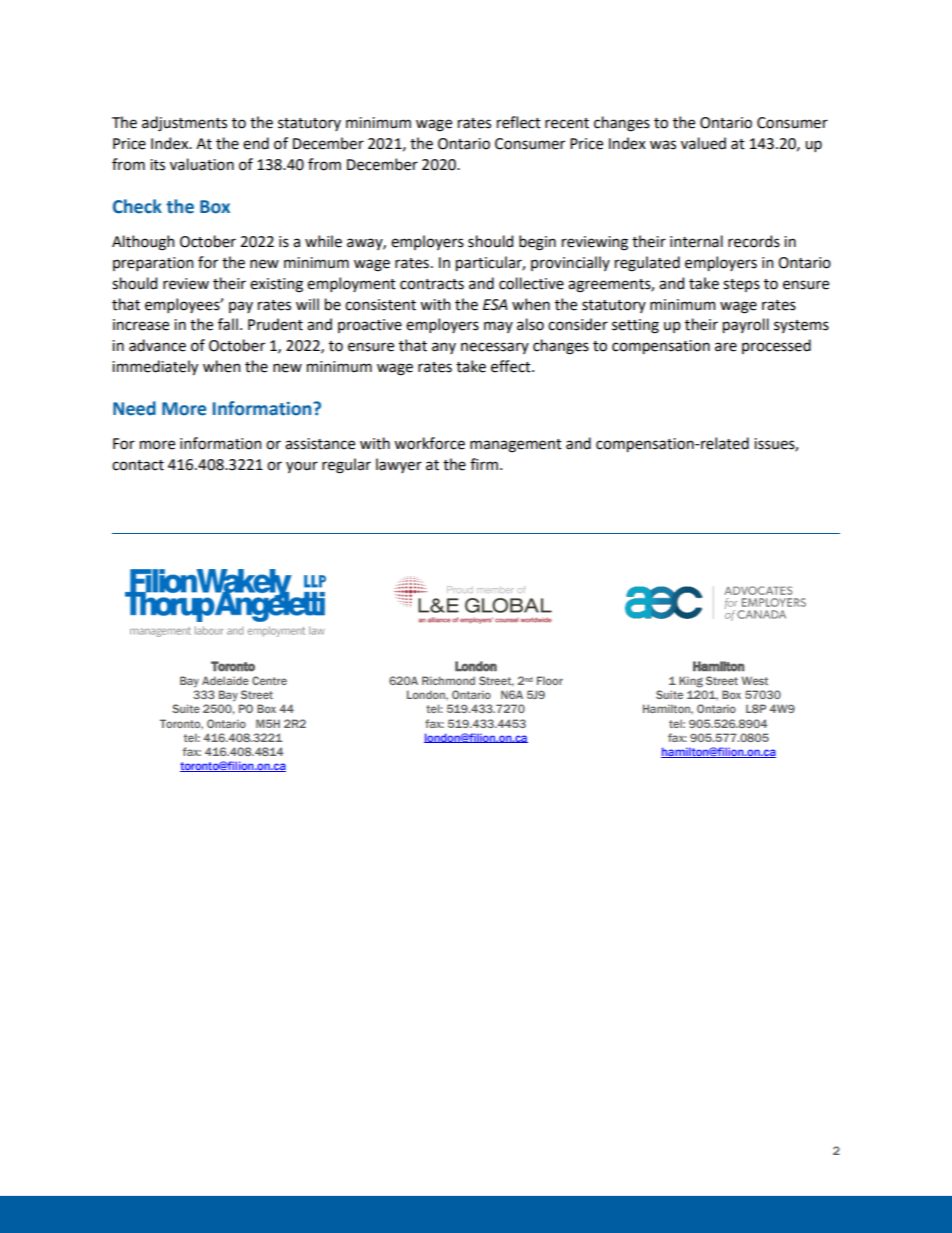  I want to click on are, so click(726, 347).
